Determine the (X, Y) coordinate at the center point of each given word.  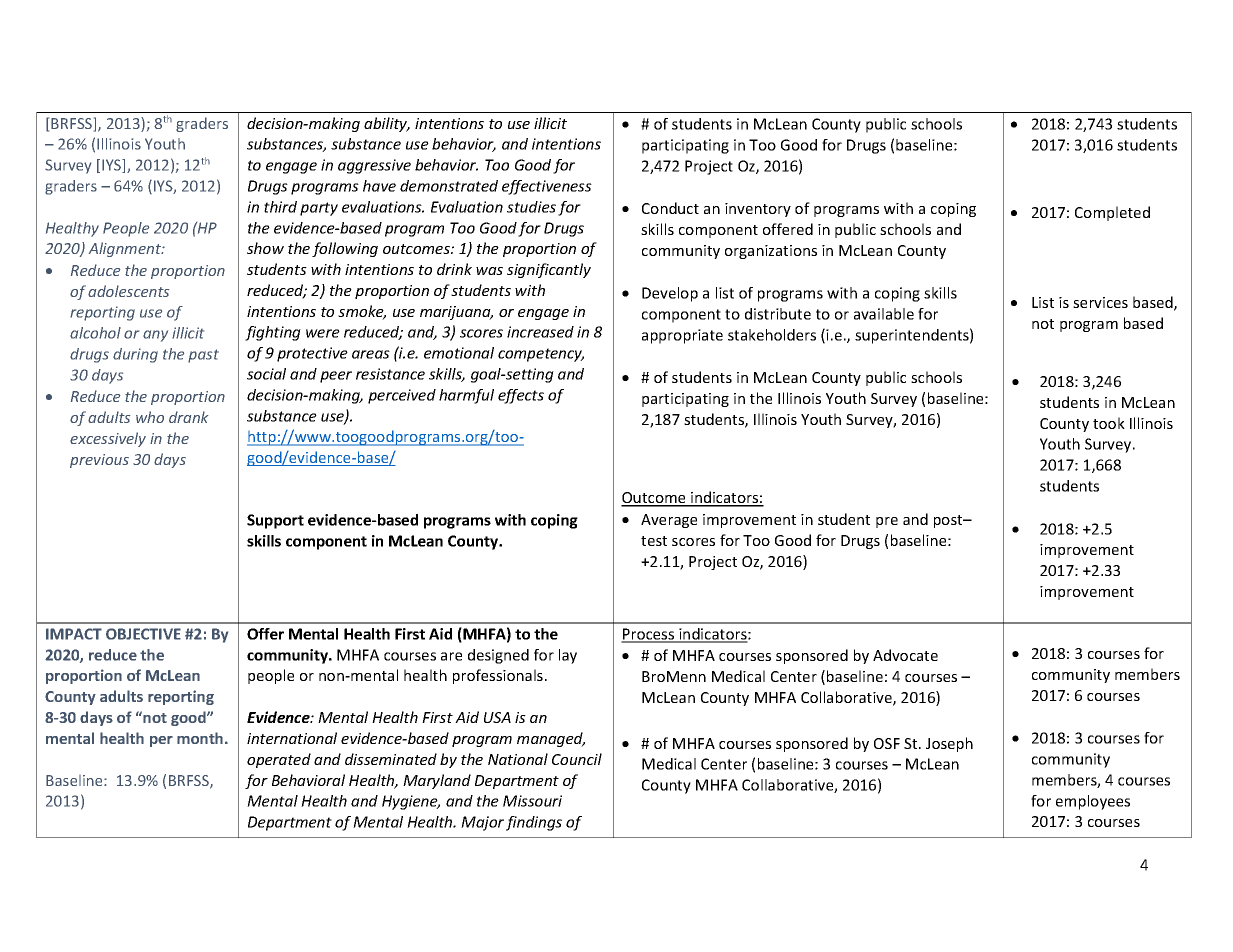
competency (541, 355)
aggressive (374, 166)
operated (279, 760)
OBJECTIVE (143, 634)
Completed (1112, 213)
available (884, 314)
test (654, 541)
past (203, 356)
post (949, 521)
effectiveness (547, 187)
